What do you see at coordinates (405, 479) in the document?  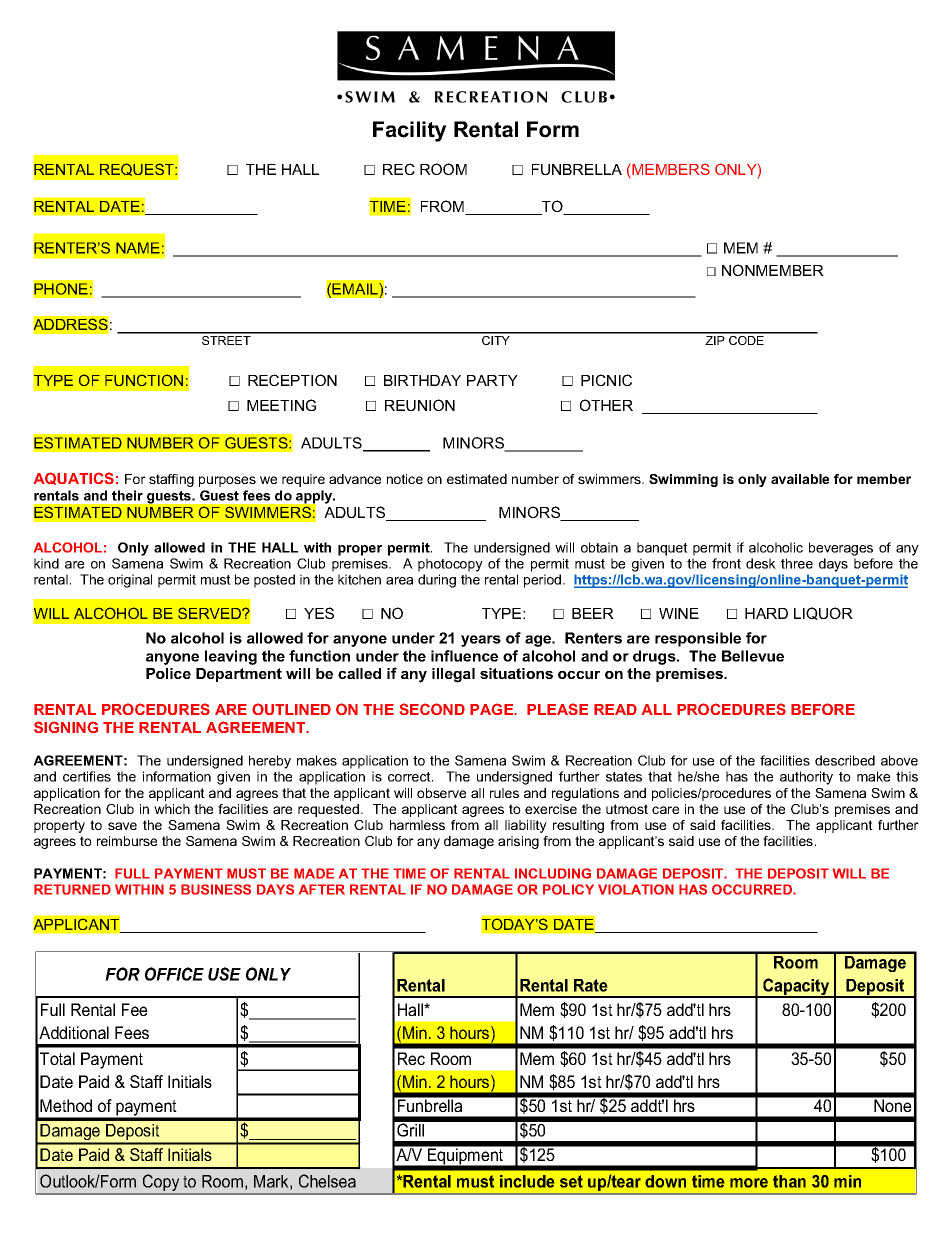 I see `notice` at bounding box center [405, 479].
